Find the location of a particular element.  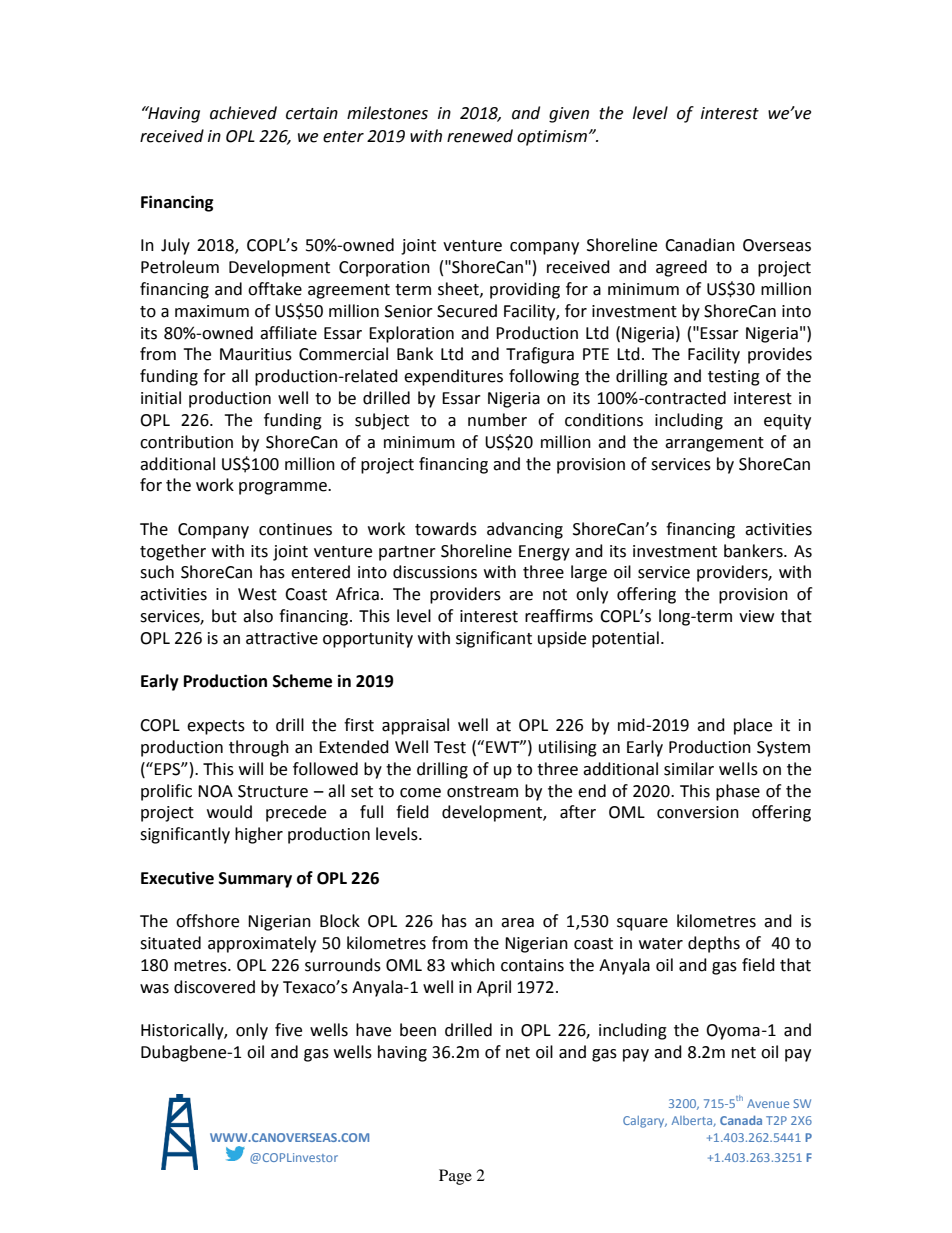

renewed is located at coordinates (480, 136).
